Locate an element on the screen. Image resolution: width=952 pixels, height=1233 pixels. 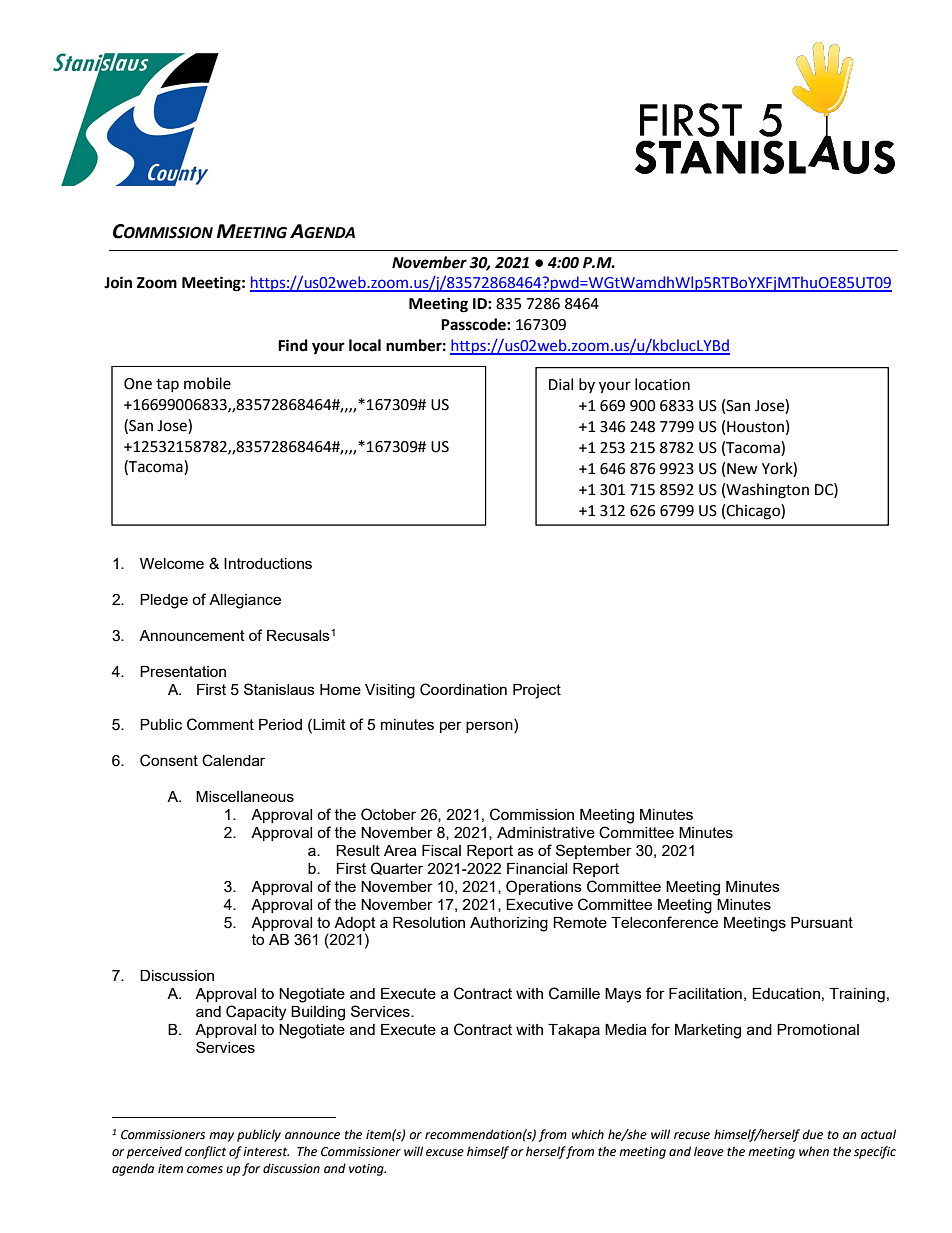
location is located at coordinates (662, 384).
